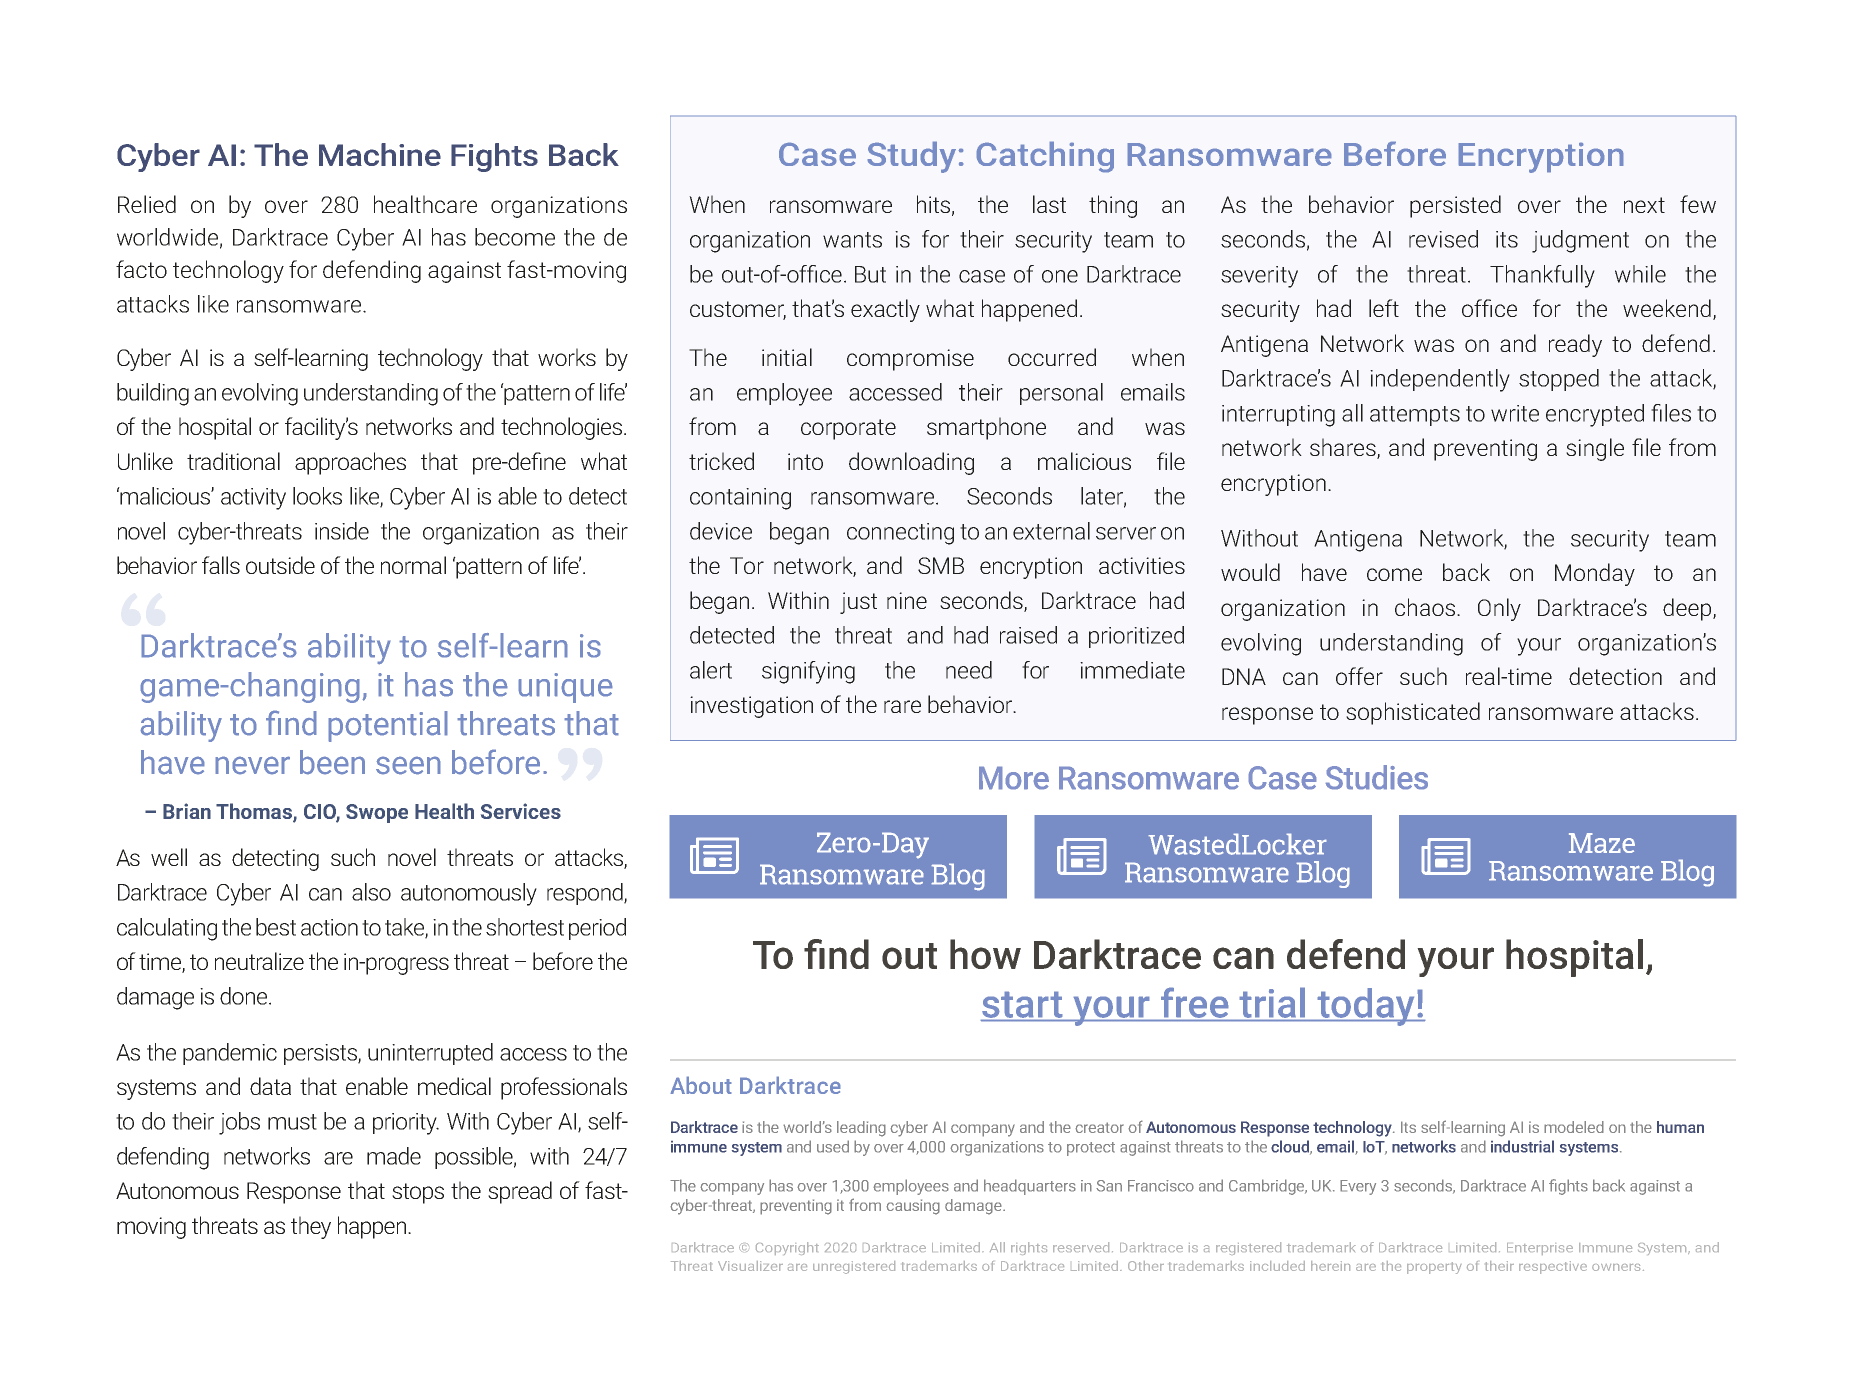  Describe the element at coordinates (1455, 206) in the screenshot. I see `persisted` at that location.
